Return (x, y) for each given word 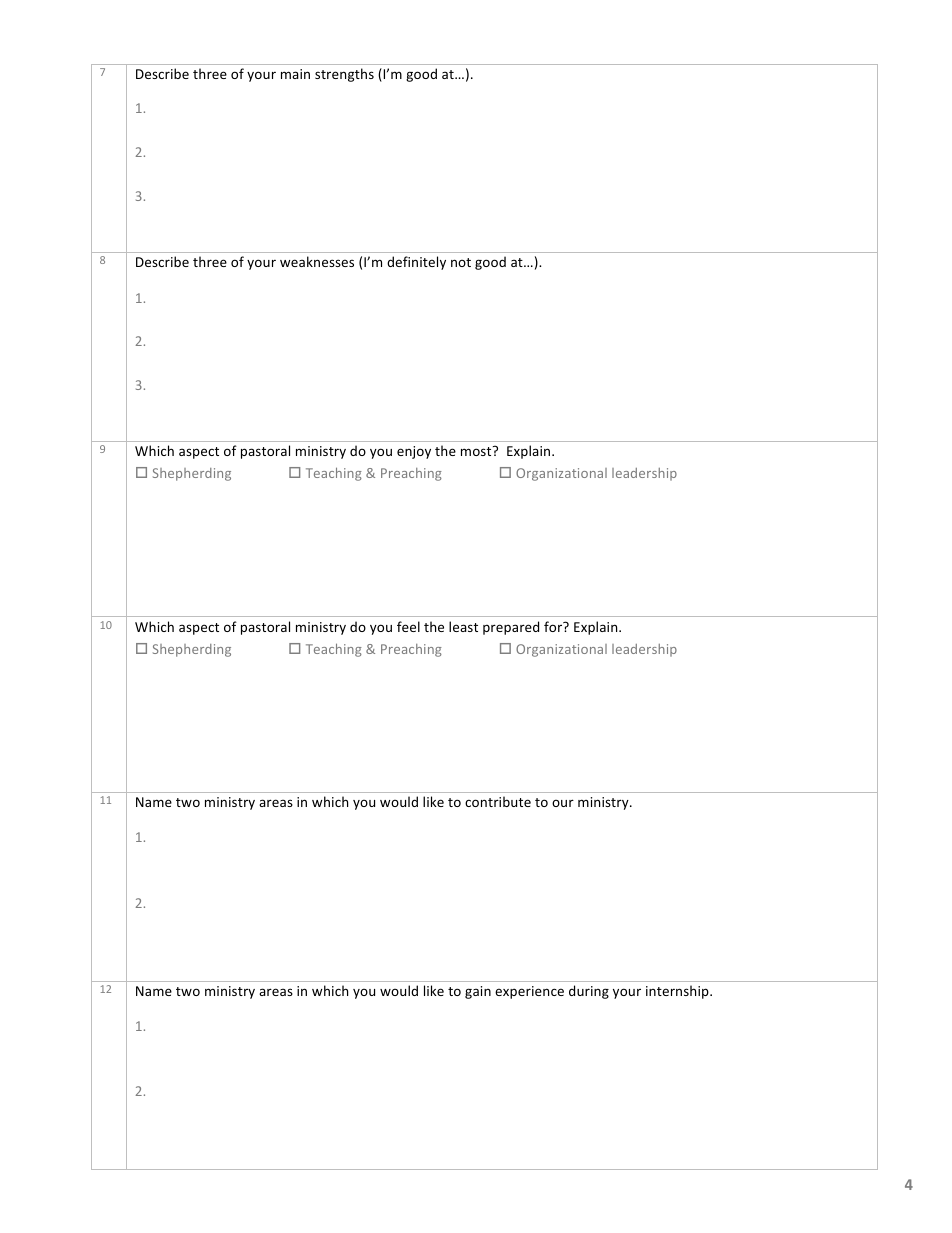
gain (478, 992)
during (589, 992)
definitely (416, 263)
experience (529, 992)
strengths (344, 75)
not (461, 262)
